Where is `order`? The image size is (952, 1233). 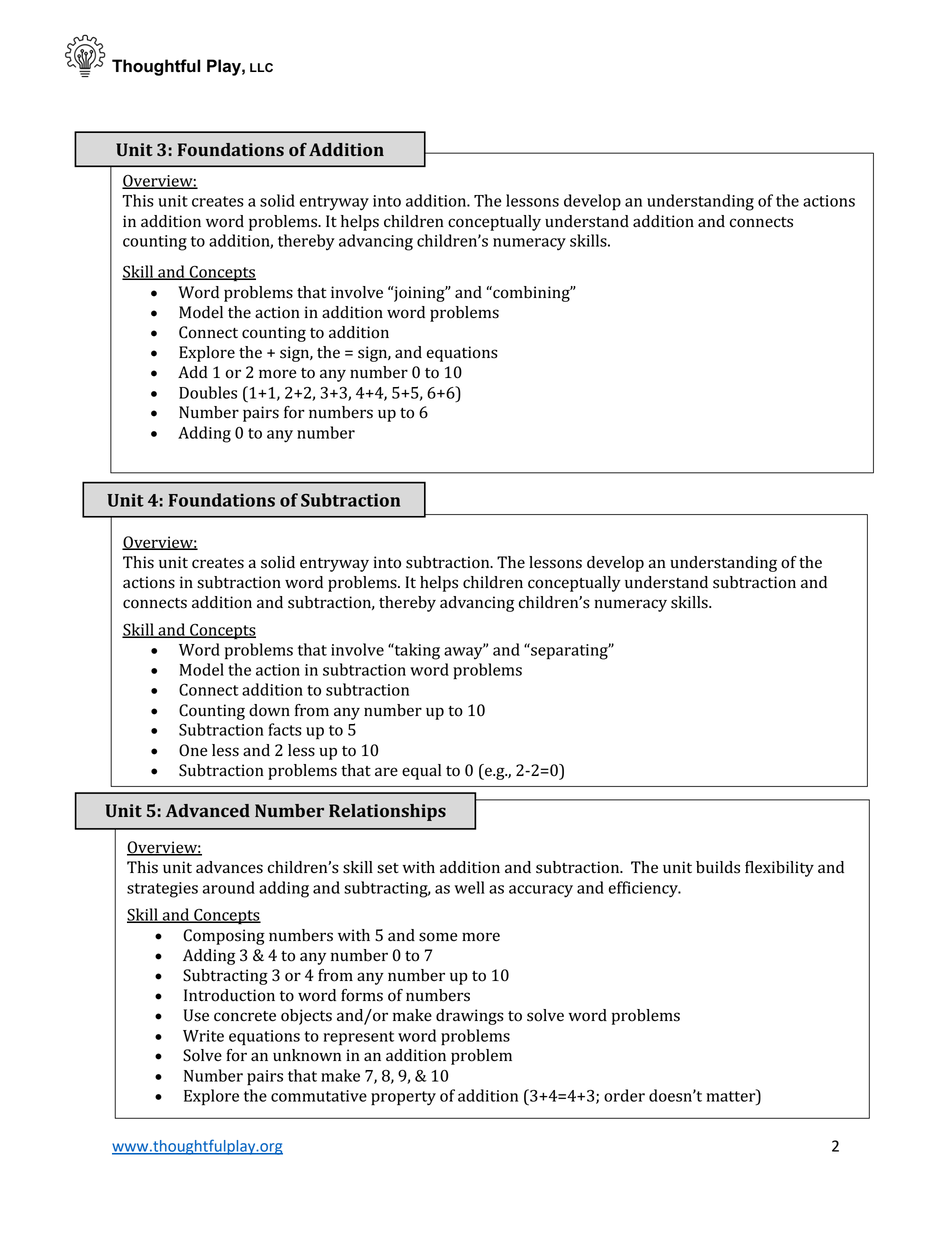
order is located at coordinates (624, 1095).
